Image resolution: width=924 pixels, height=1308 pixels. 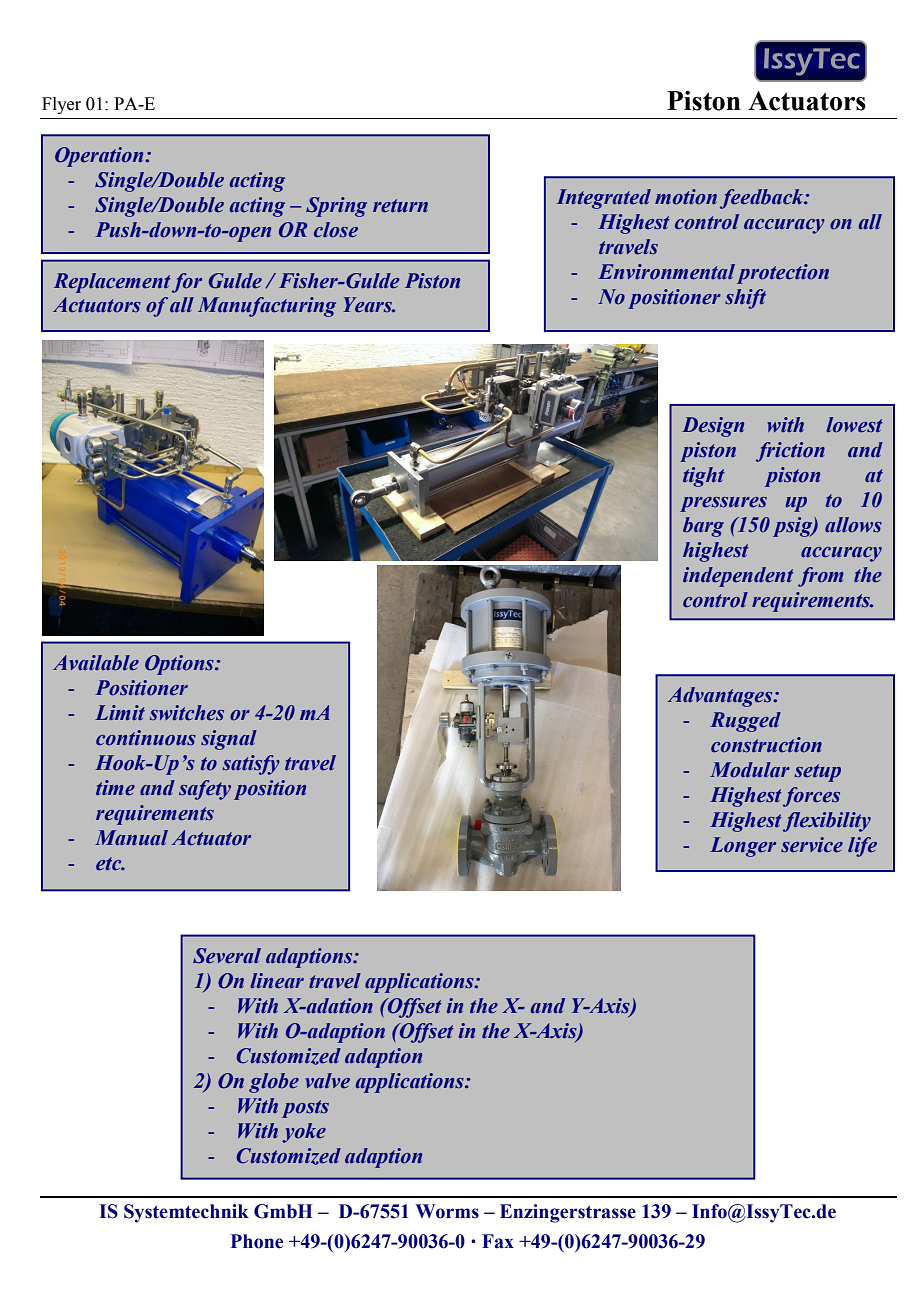 What do you see at coordinates (277, 981) in the document?
I see `linear` at bounding box center [277, 981].
